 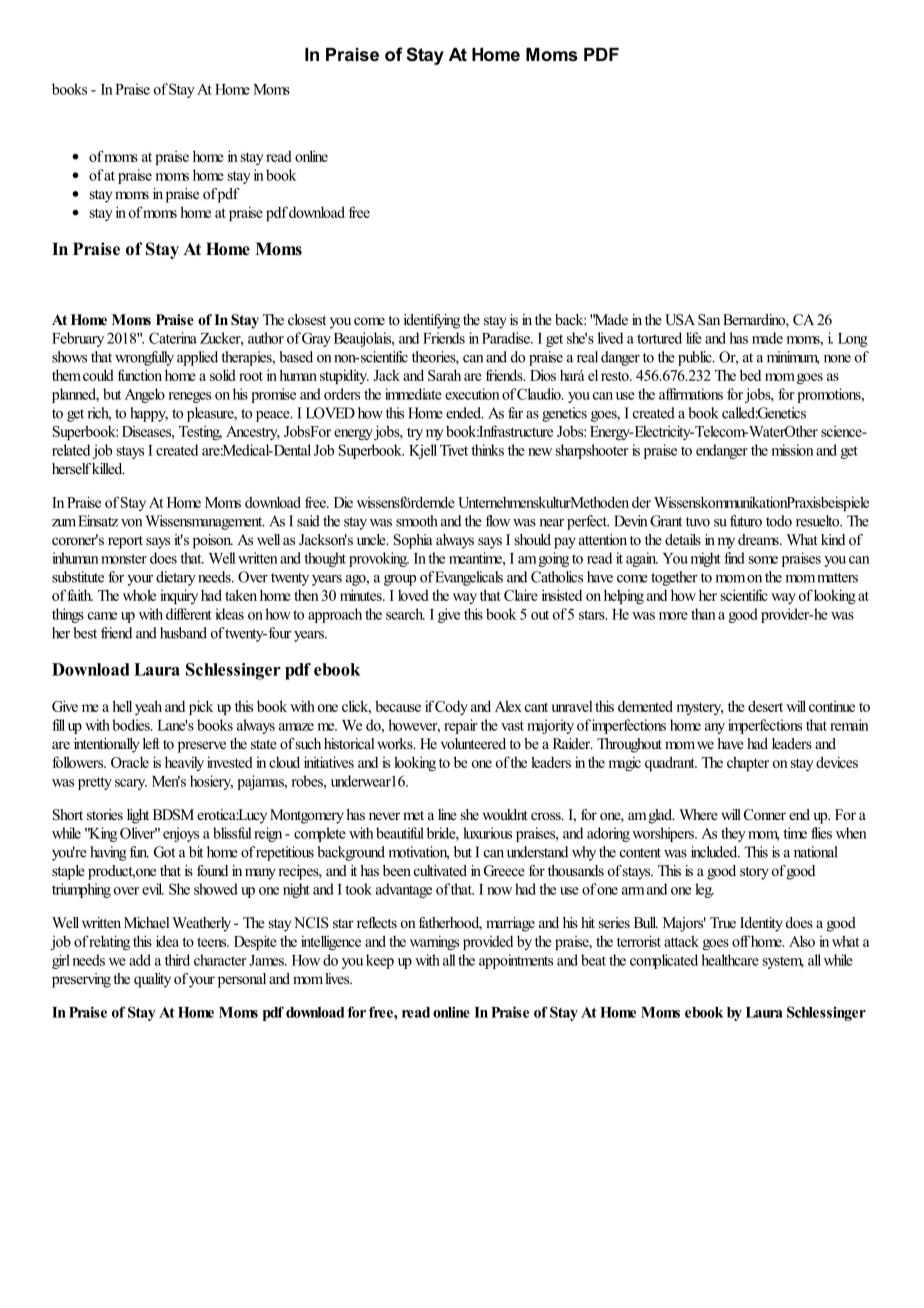 What do you see at coordinates (779, 521) in the image?
I see `todo` at bounding box center [779, 521].
